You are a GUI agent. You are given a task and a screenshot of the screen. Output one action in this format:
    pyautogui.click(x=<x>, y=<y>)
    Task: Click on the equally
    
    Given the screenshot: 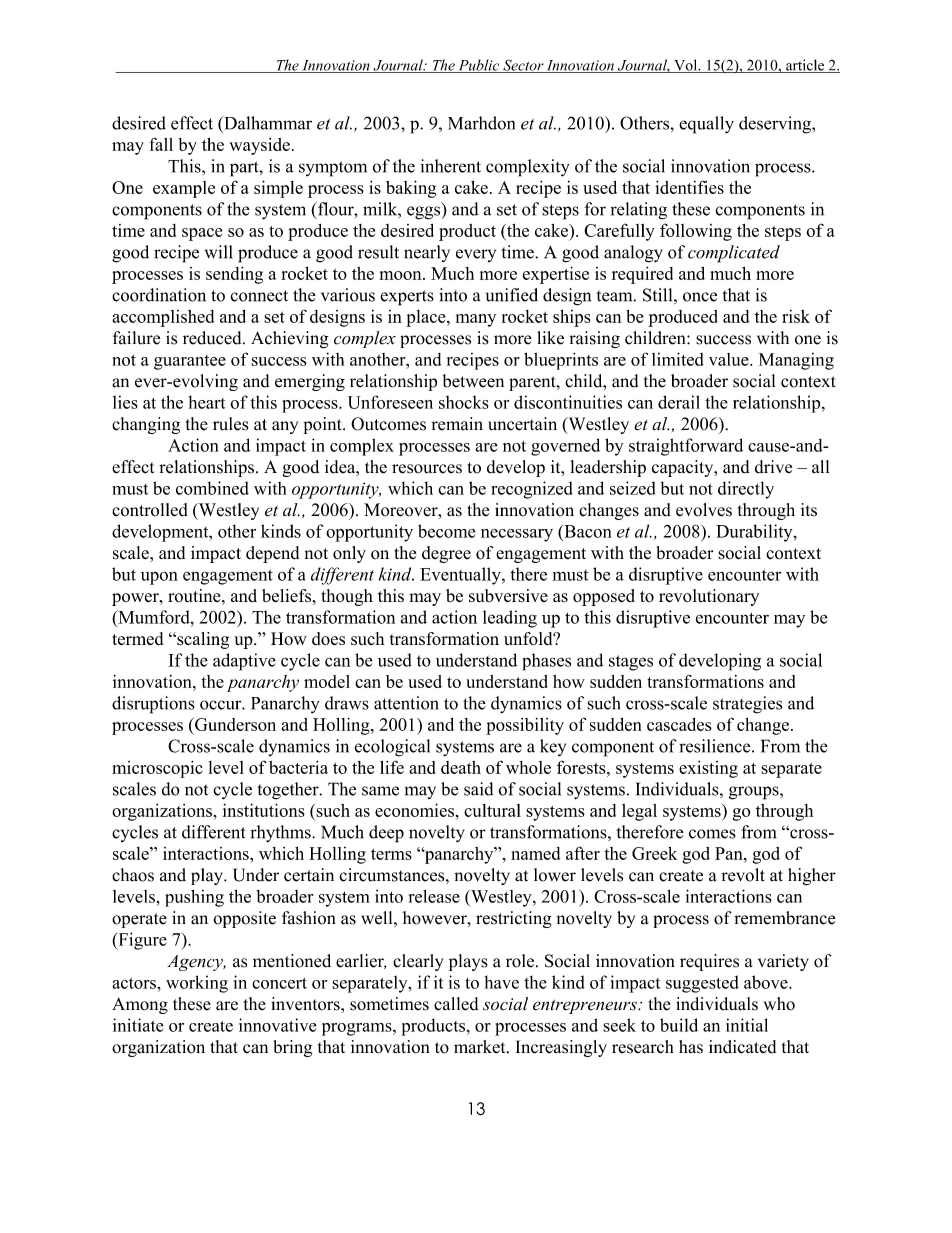 What is the action you would take?
    pyautogui.click(x=706, y=125)
